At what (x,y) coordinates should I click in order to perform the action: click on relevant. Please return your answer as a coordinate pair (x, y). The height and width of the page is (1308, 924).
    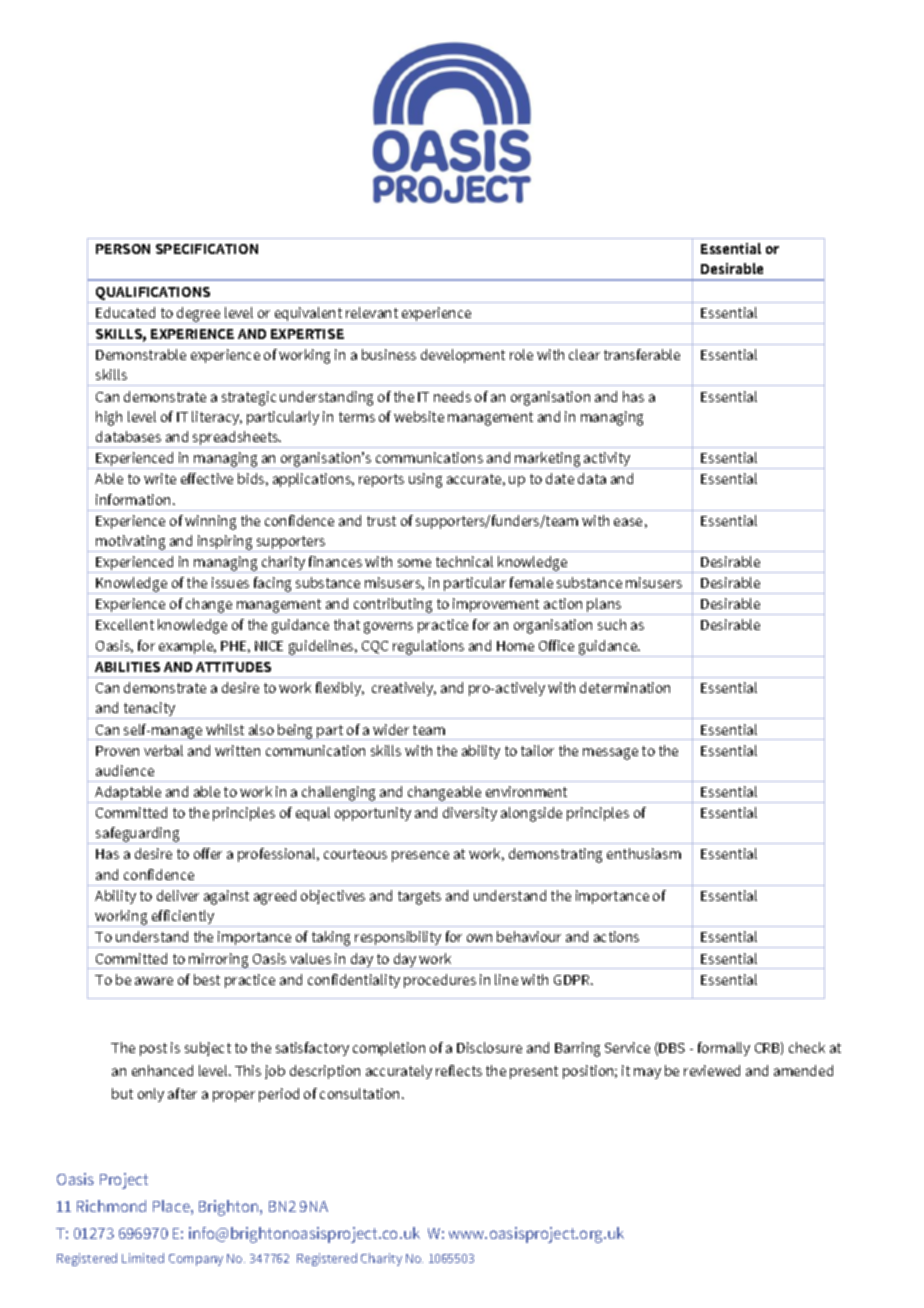
    Looking at the image, I should click on (372, 312).
